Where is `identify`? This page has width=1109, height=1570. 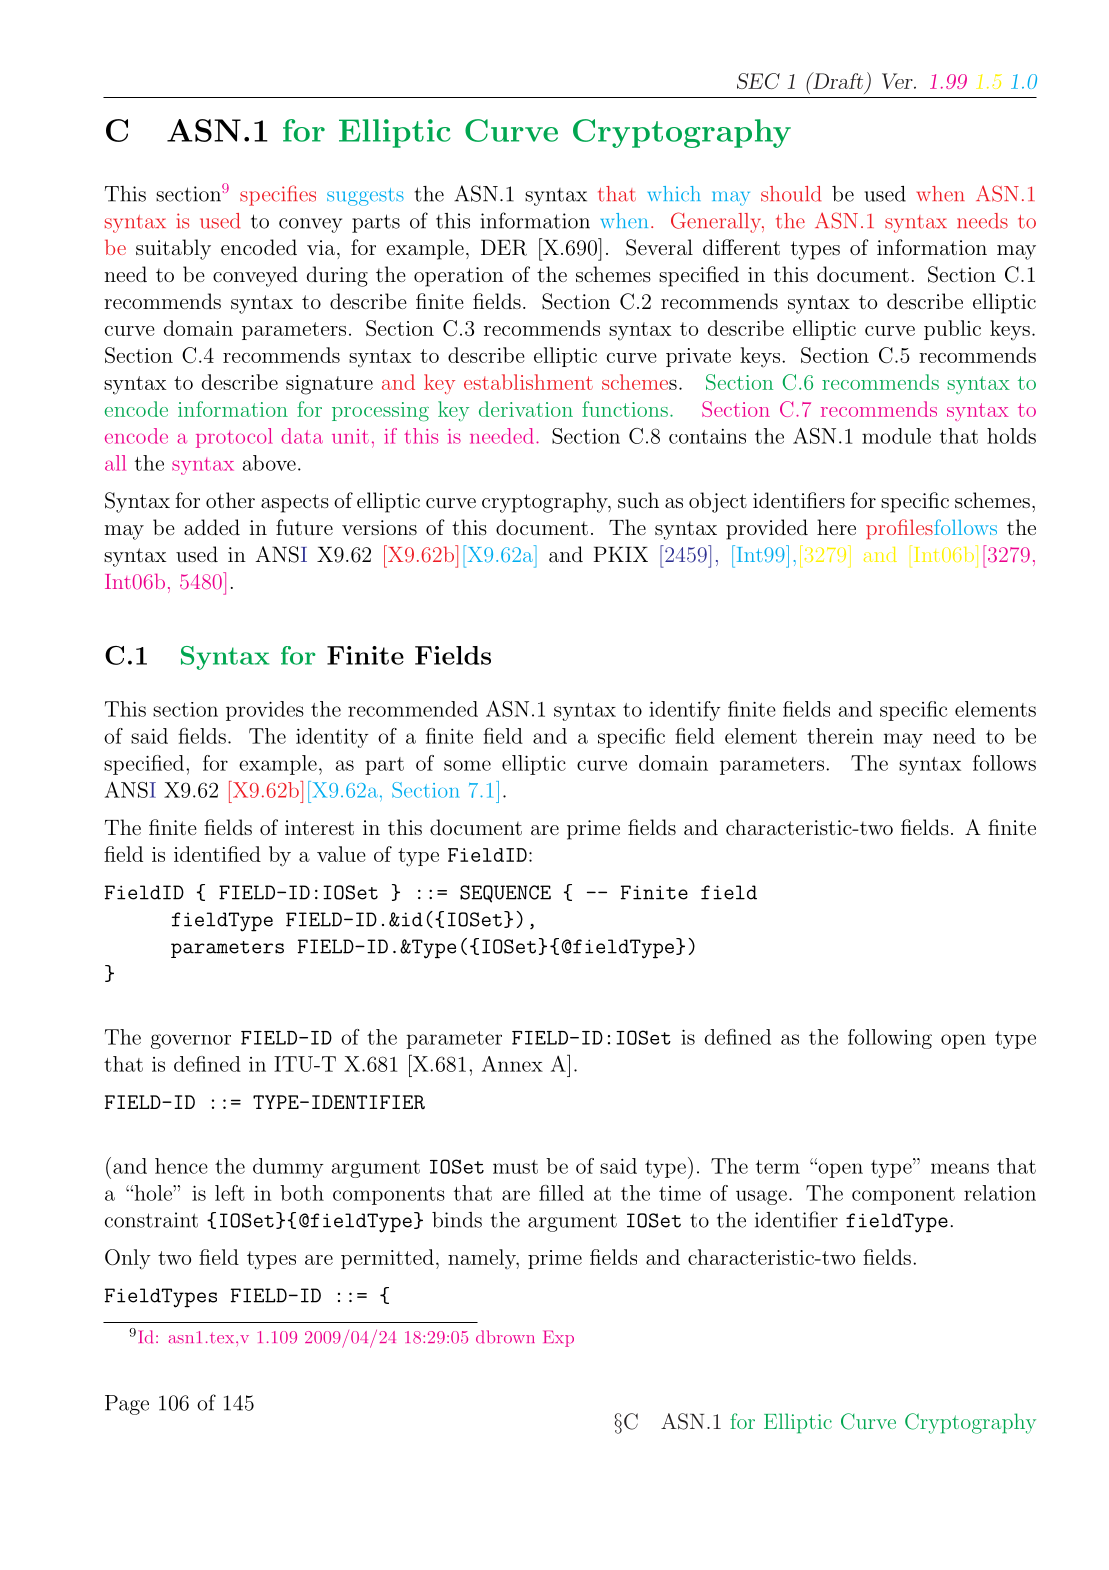
identify is located at coordinates (685, 711).
